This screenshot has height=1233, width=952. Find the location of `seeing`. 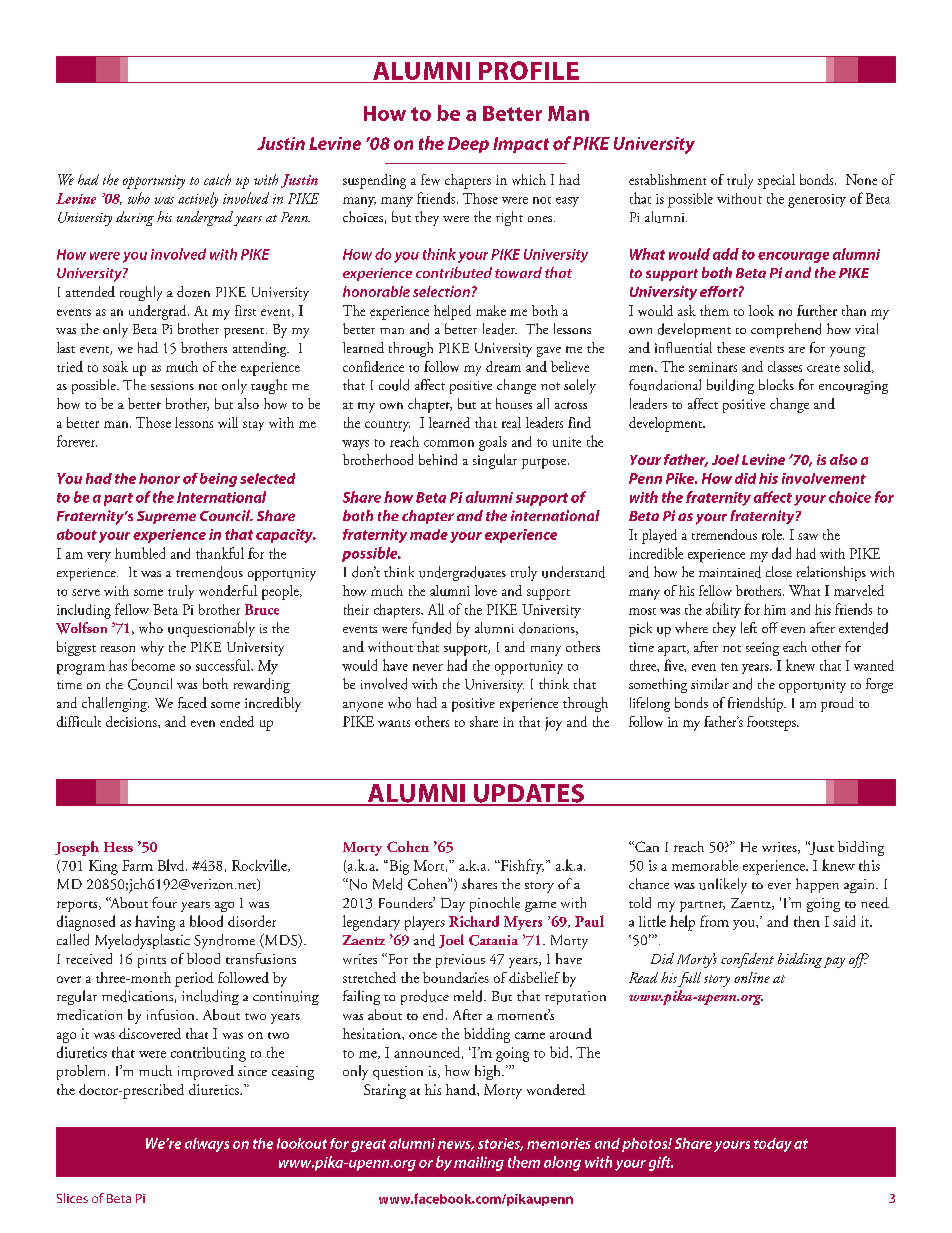

seeing is located at coordinates (762, 649).
